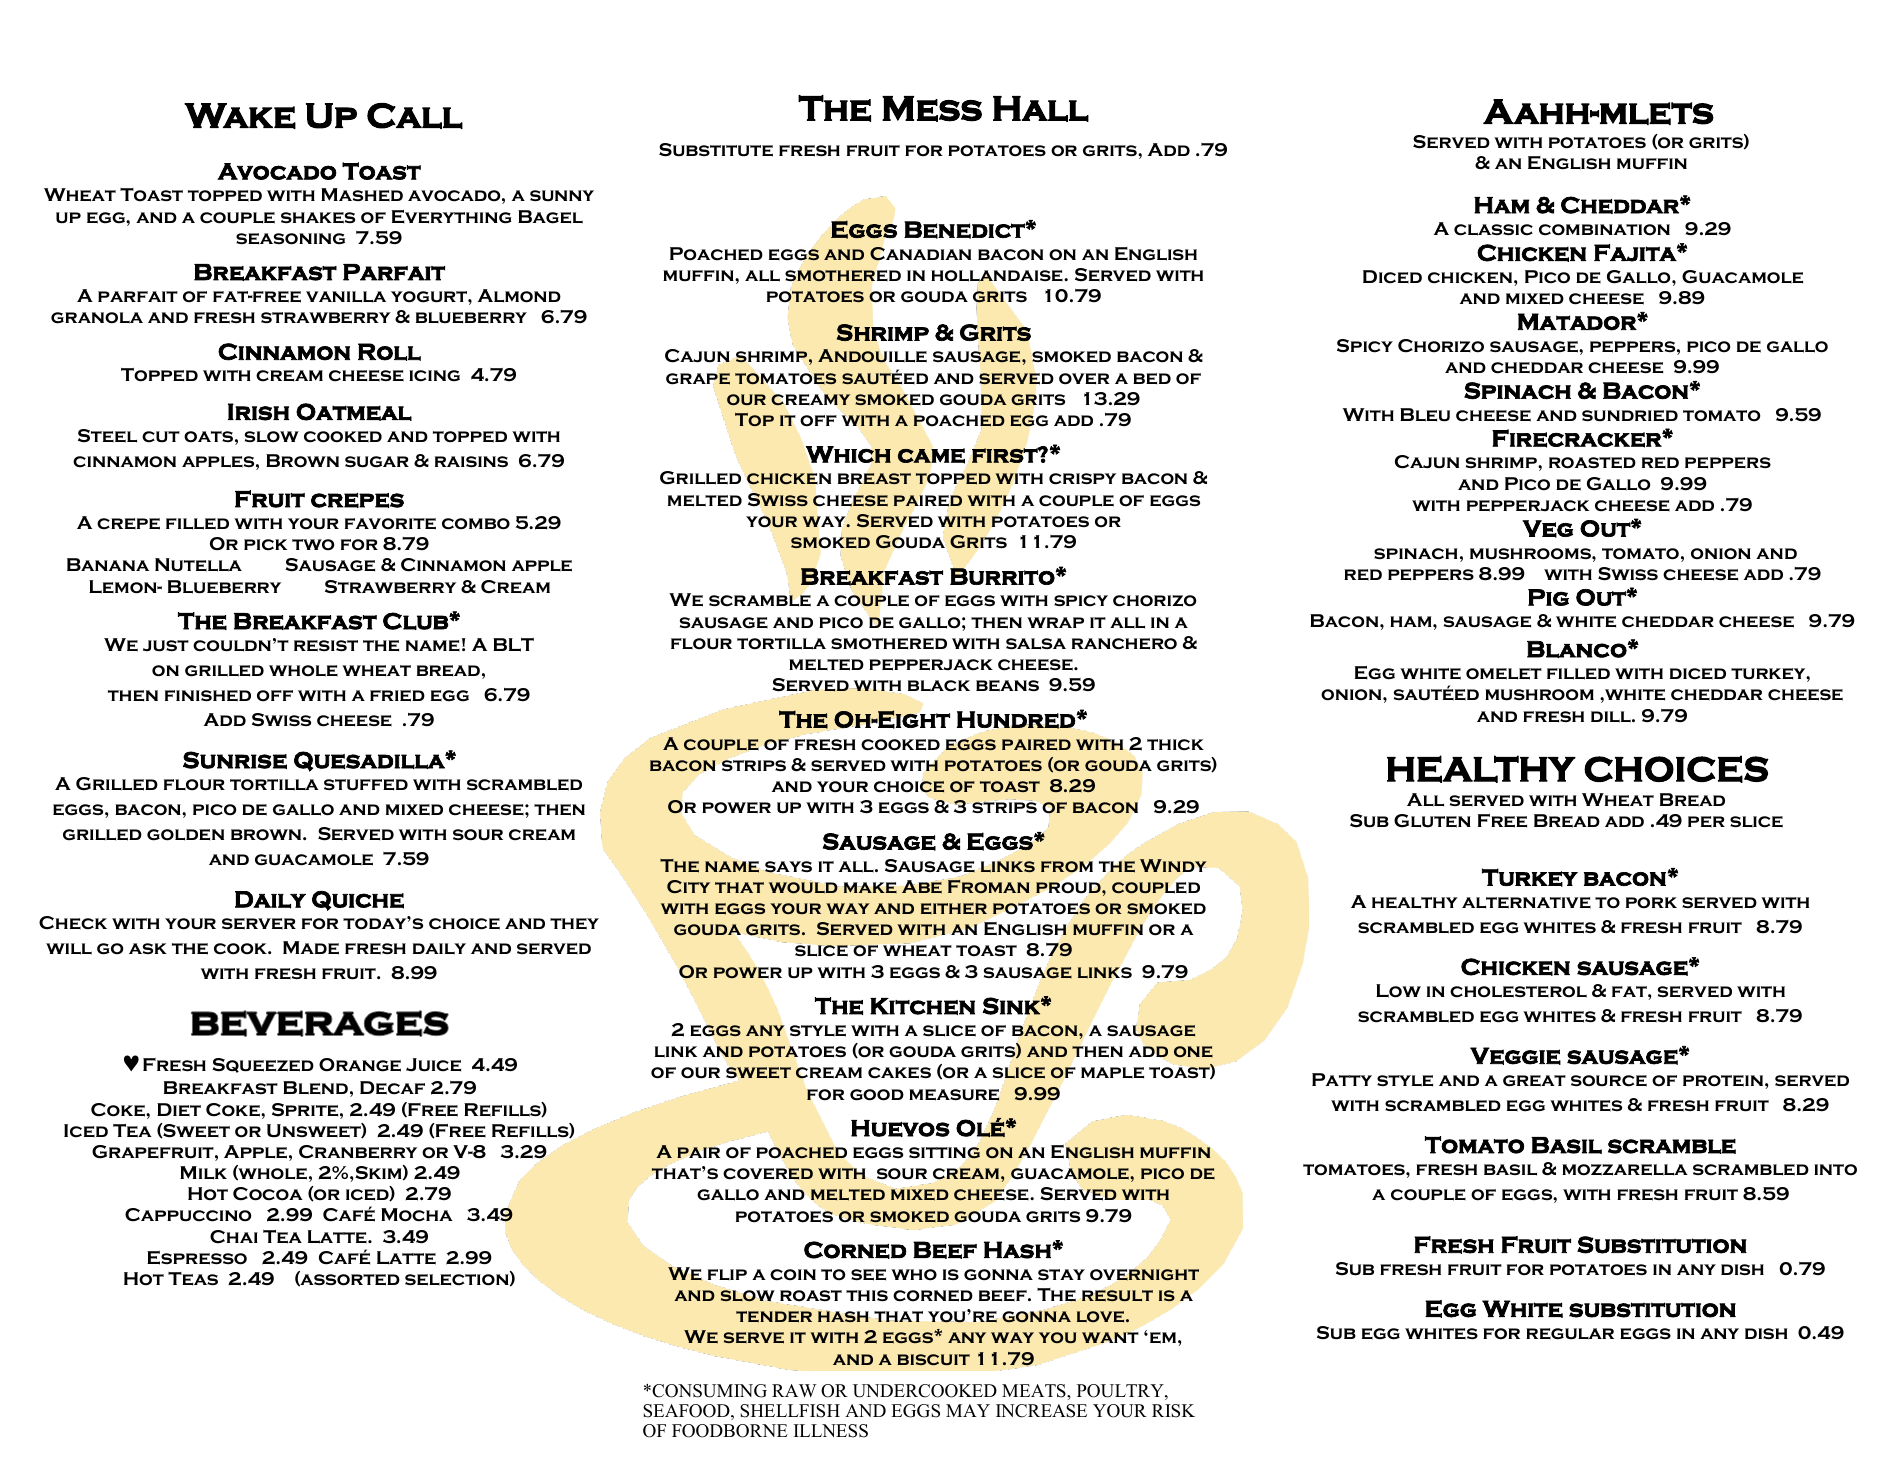 The image size is (1887, 1458). Describe the element at coordinates (932, 109) in the screenshot. I see `Mess` at that location.
